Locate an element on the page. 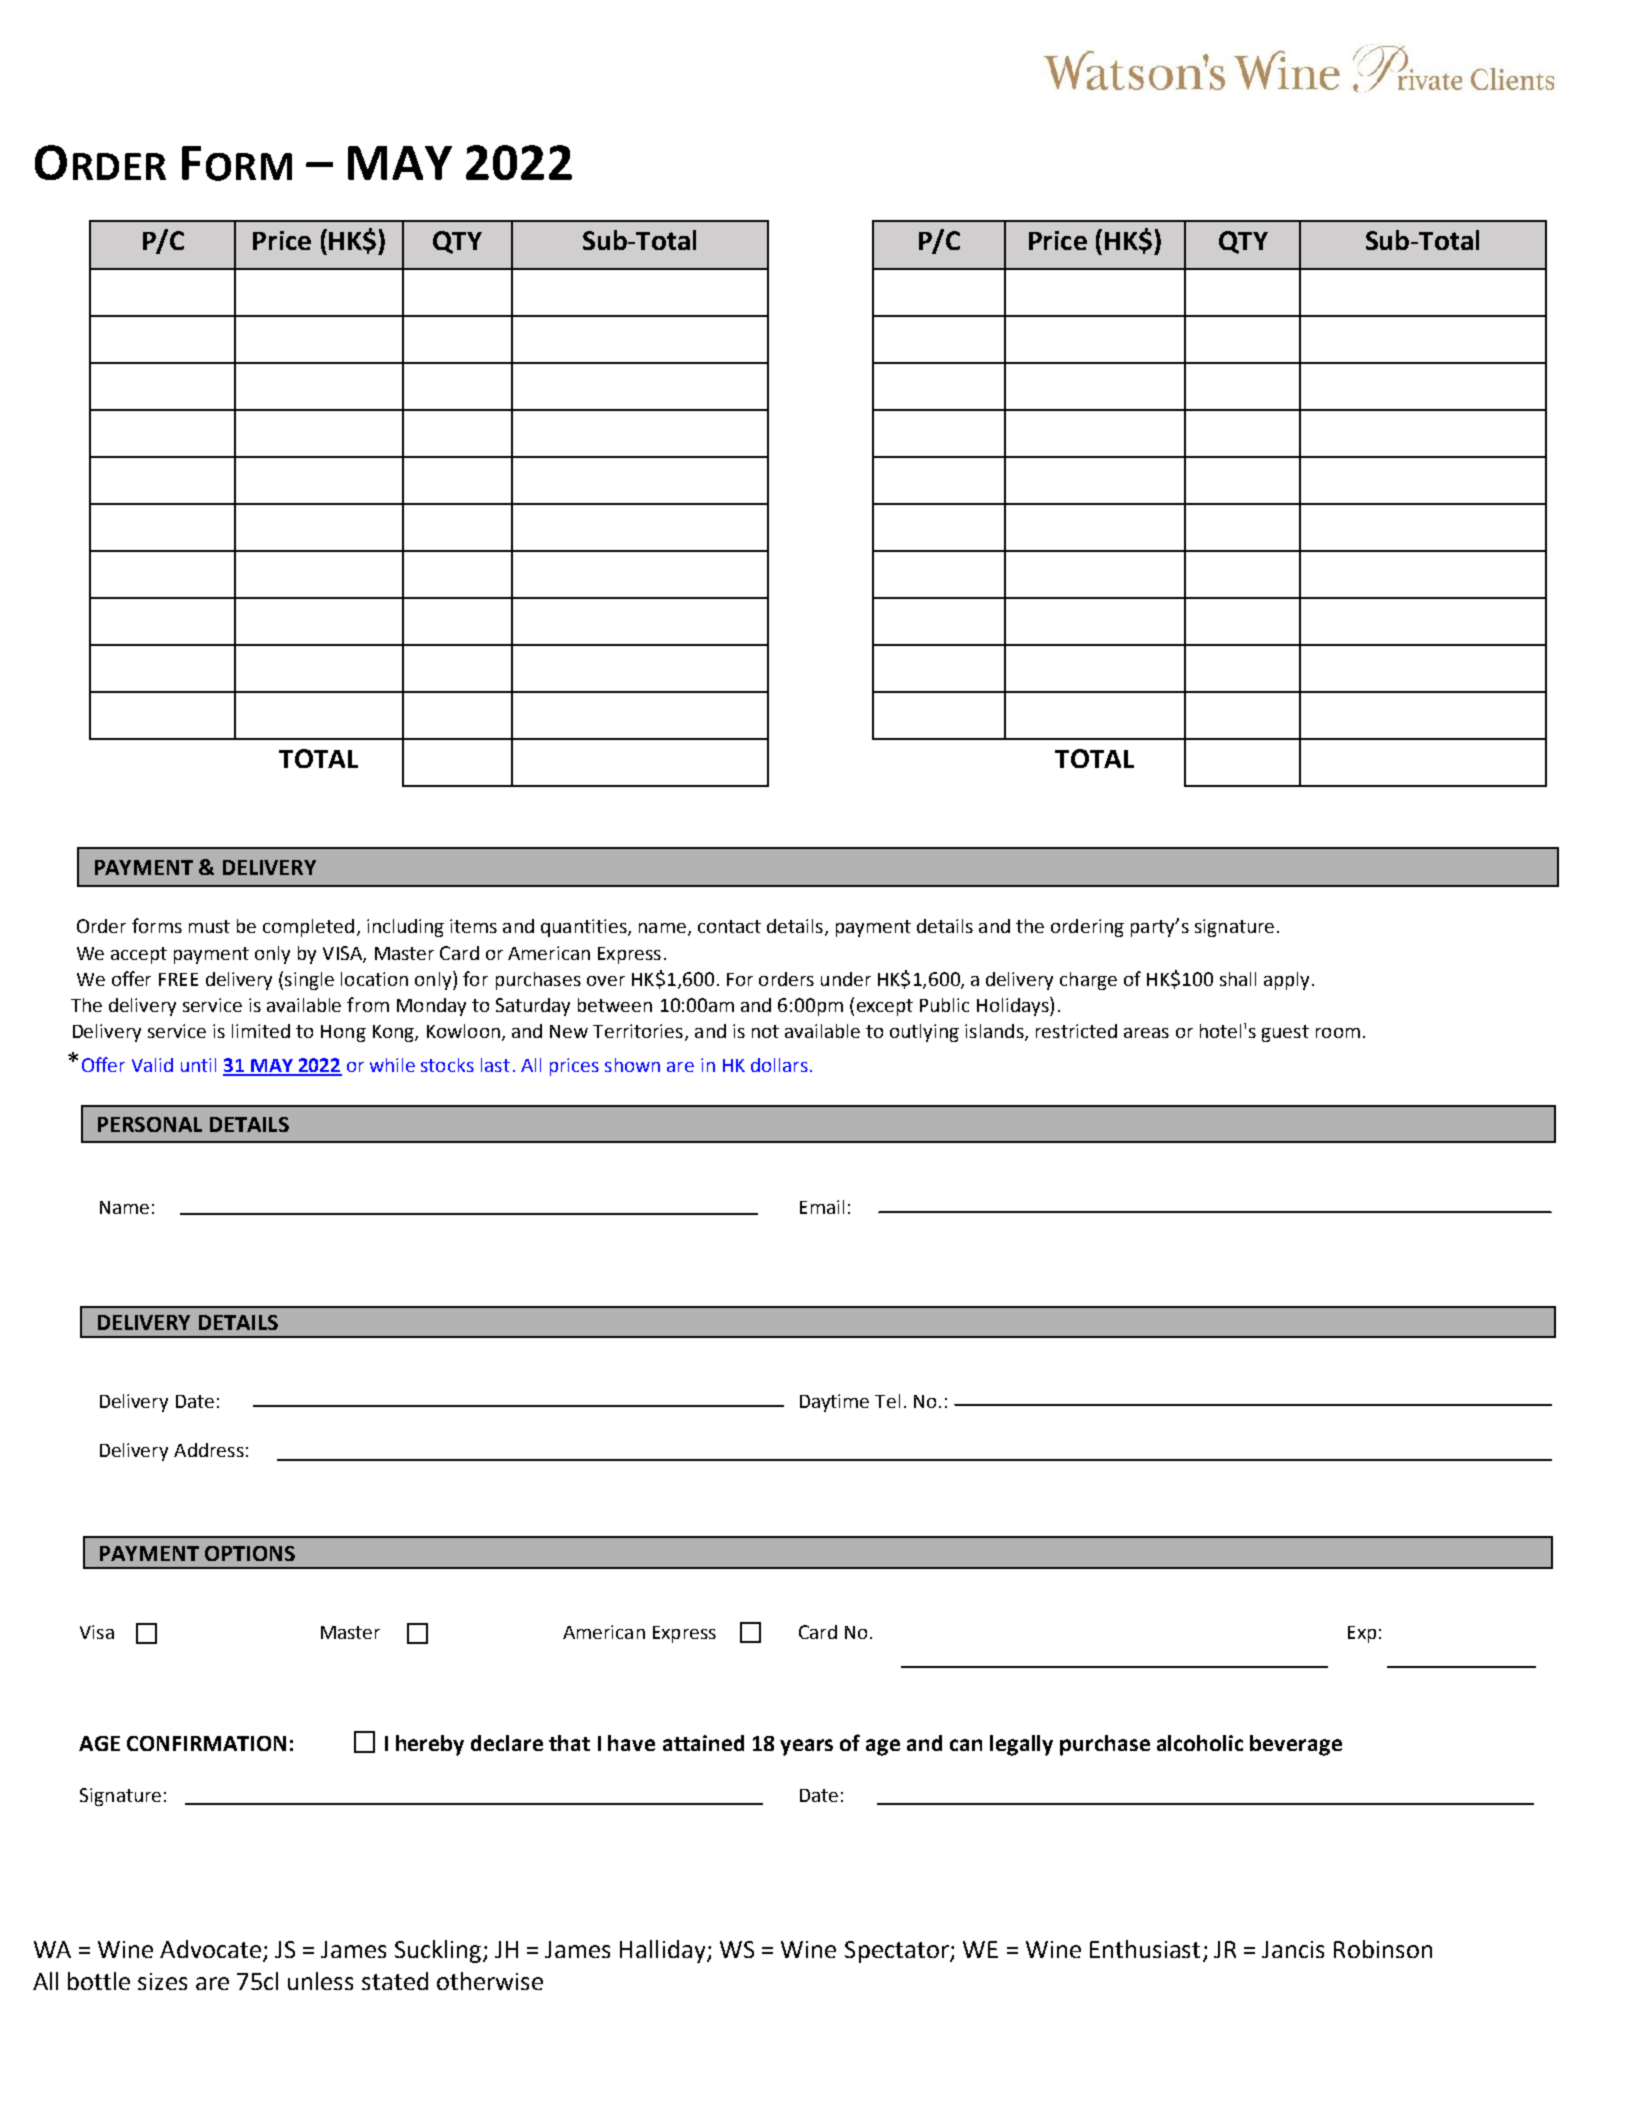  Halliday is located at coordinates (664, 1951).
